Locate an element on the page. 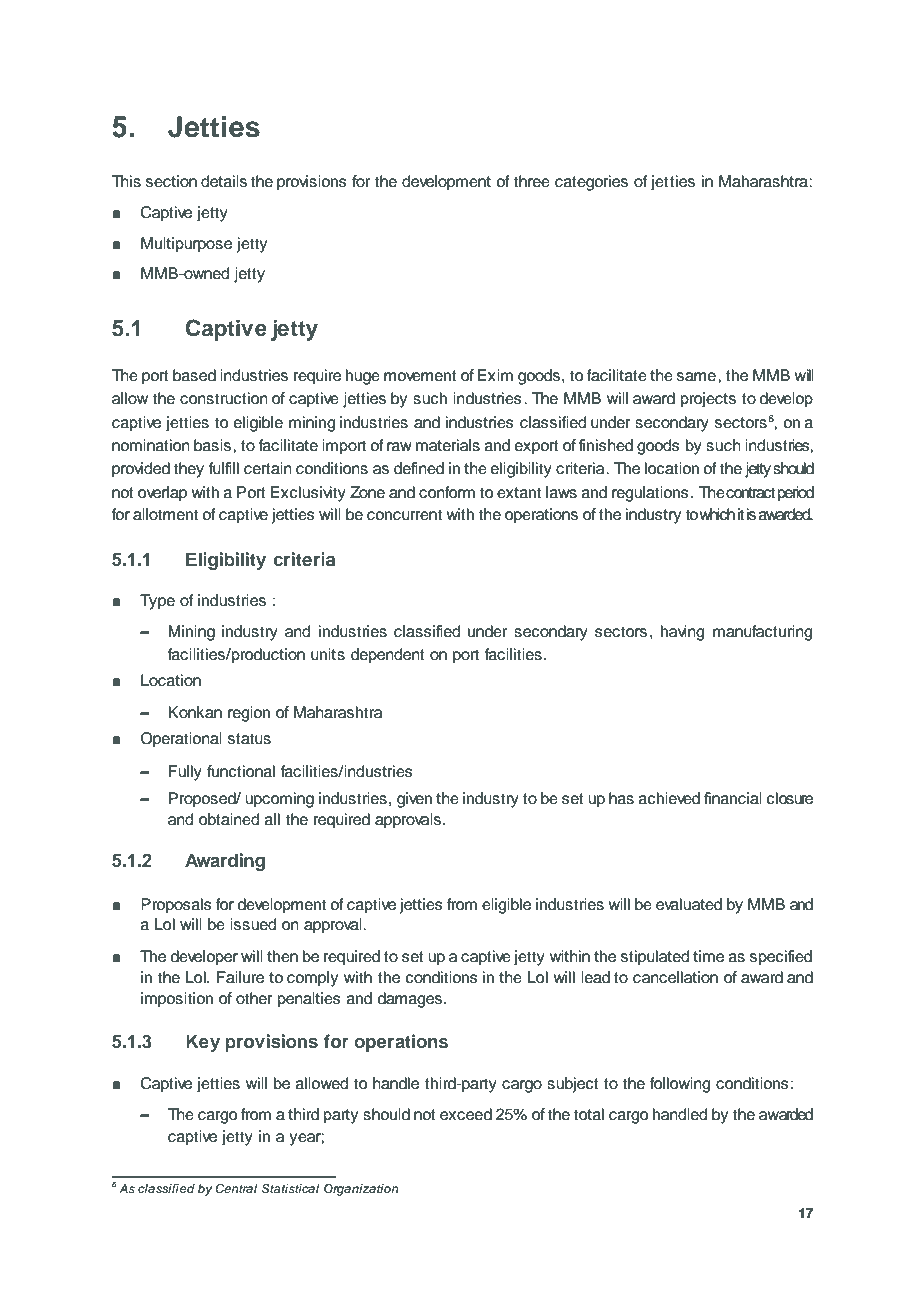 The height and width of the document is (1308, 924). having is located at coordinates (682, 633).
